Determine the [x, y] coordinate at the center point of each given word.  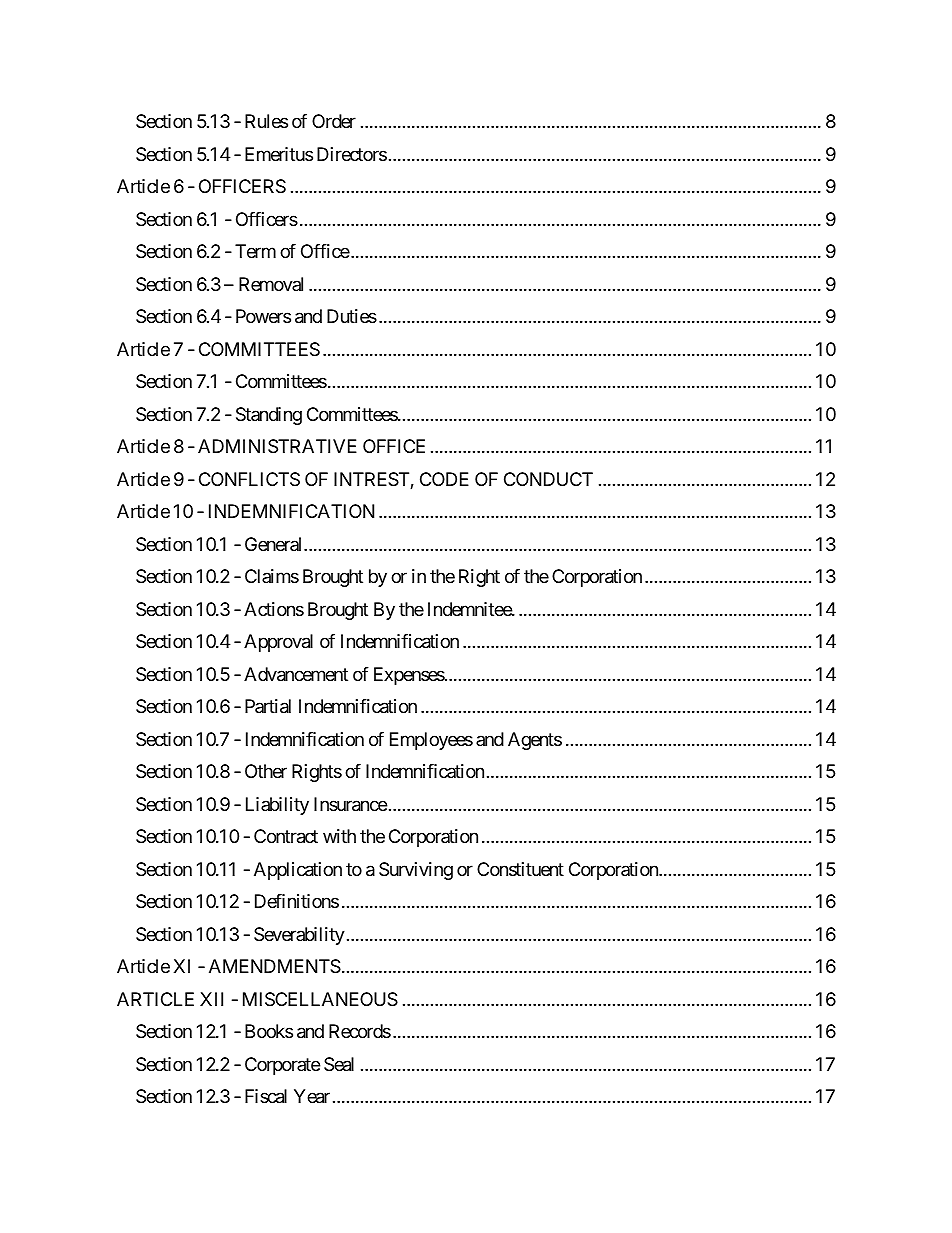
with [339, 836]
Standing [269, 416]
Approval [278, 643]
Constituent [520, 869]
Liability [277, 806]
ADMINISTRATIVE [277, 446]
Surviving [416, 871]
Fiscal [266, 1096]
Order [334, 121]
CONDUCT [548, 479]
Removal [271, 284]
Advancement [296, 674]
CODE [444, 479]
